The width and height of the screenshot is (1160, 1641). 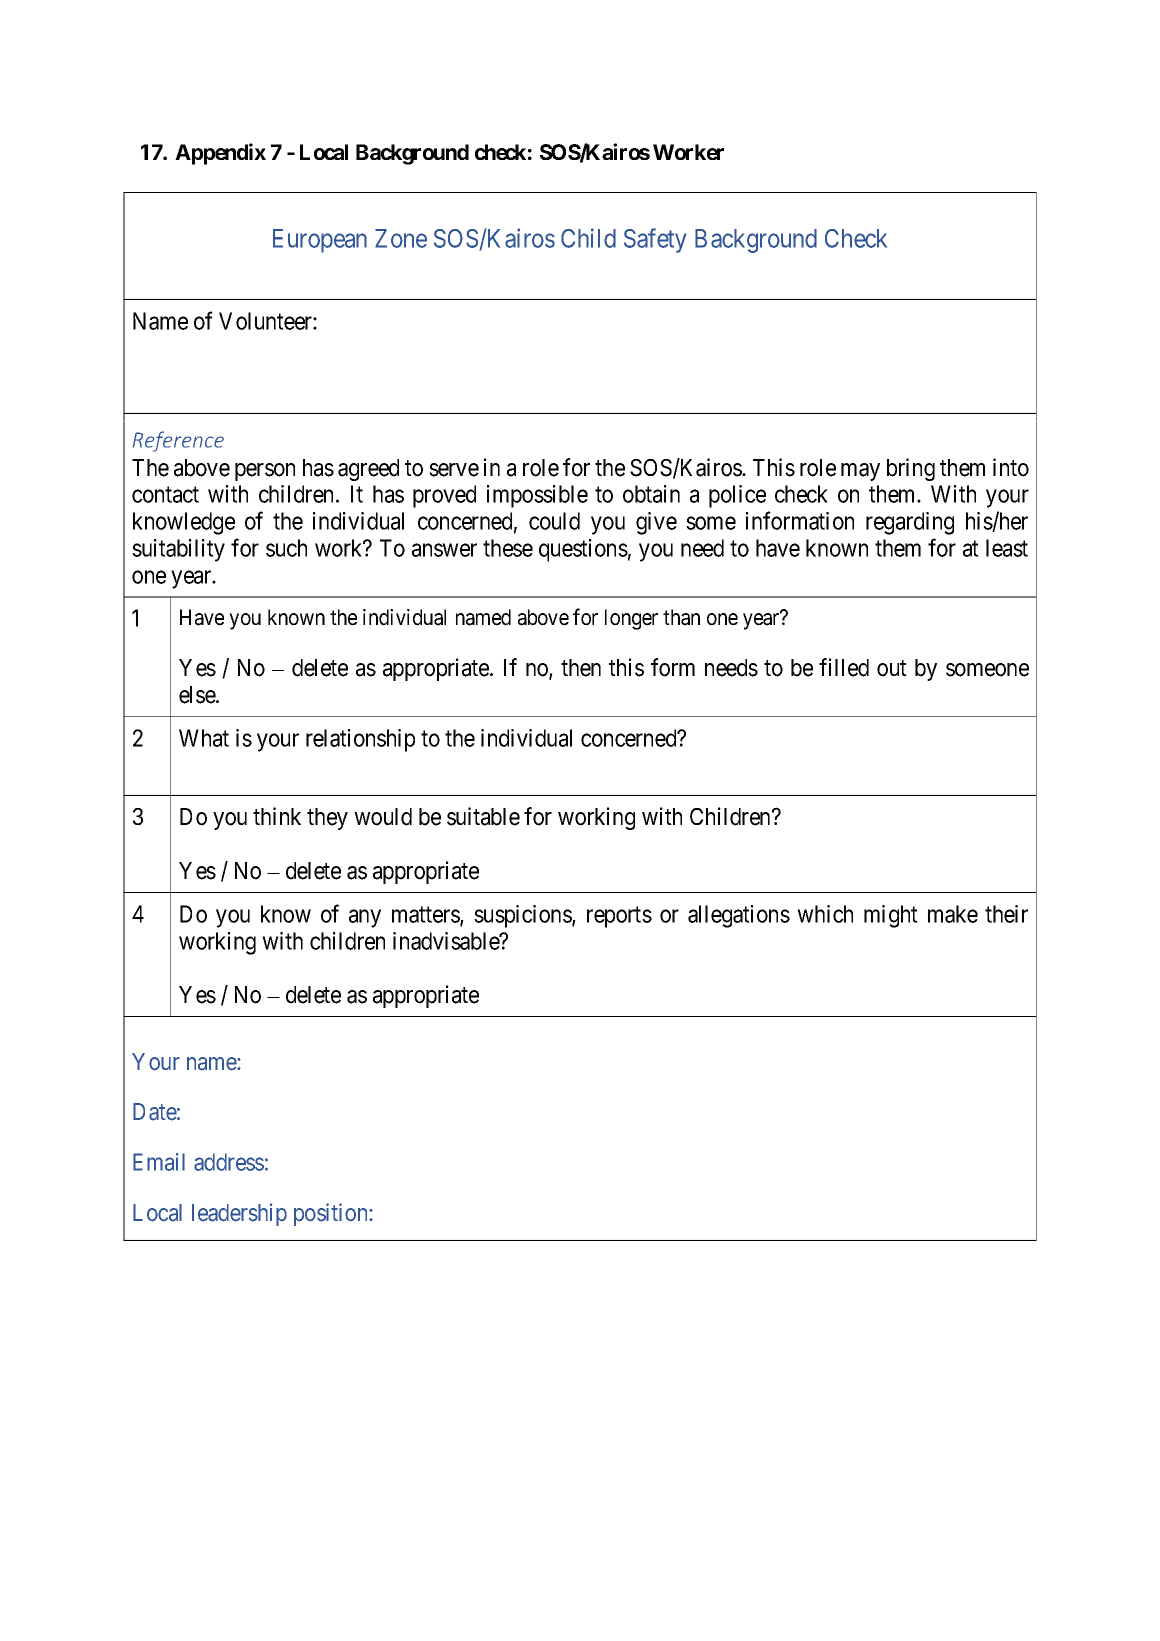 I want to click on think, so click(x=277, y=816).
